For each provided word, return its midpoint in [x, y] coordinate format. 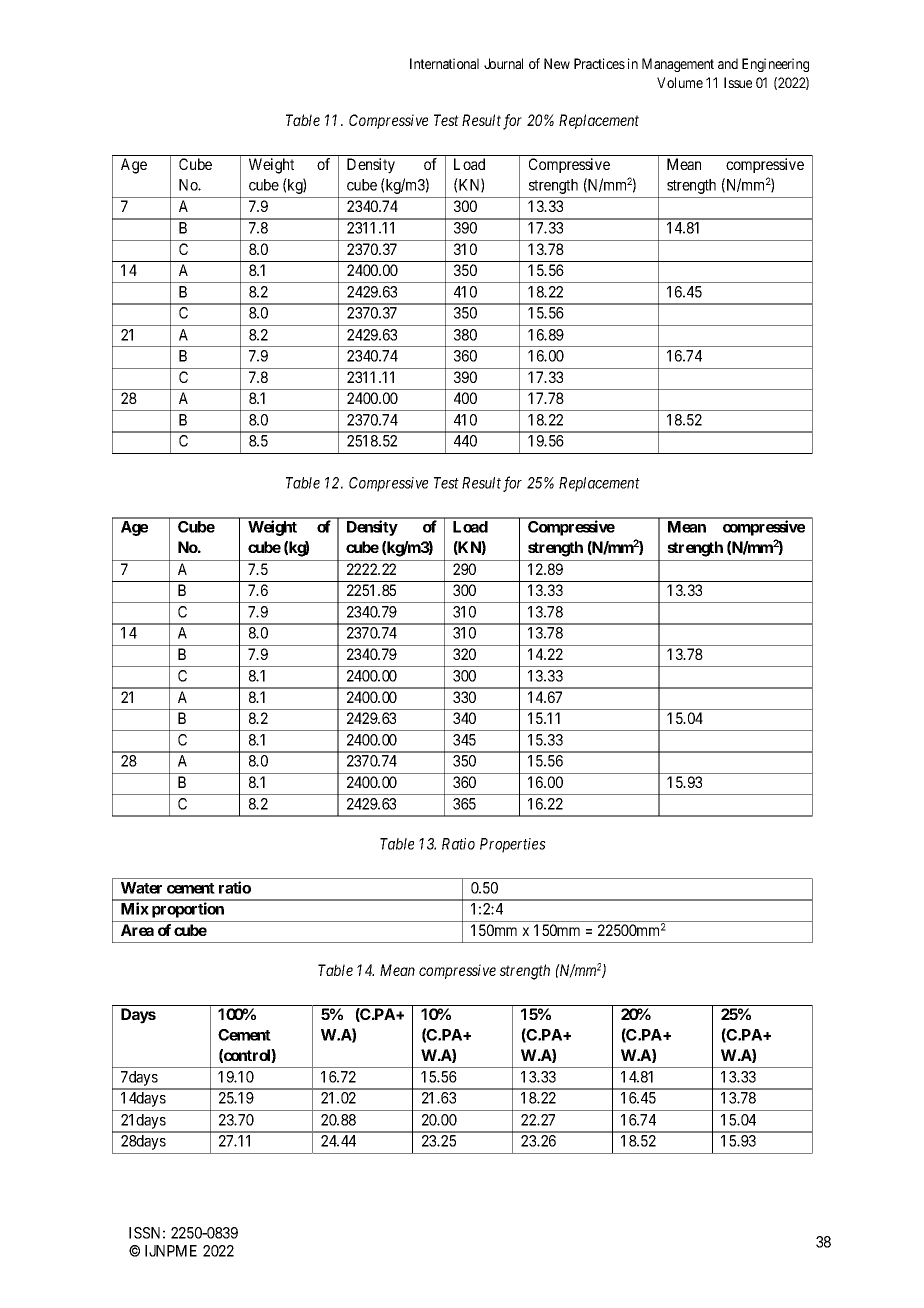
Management [678, 65]
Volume [680, 82]
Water [141, 888]
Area [137, 930]
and [728, 63]
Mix [135, 908]
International [444, 63]
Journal [503, 63]
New [557, 63]
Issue [738, 82]
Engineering [775, 65]
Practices [599, 63]
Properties [513, 845]
